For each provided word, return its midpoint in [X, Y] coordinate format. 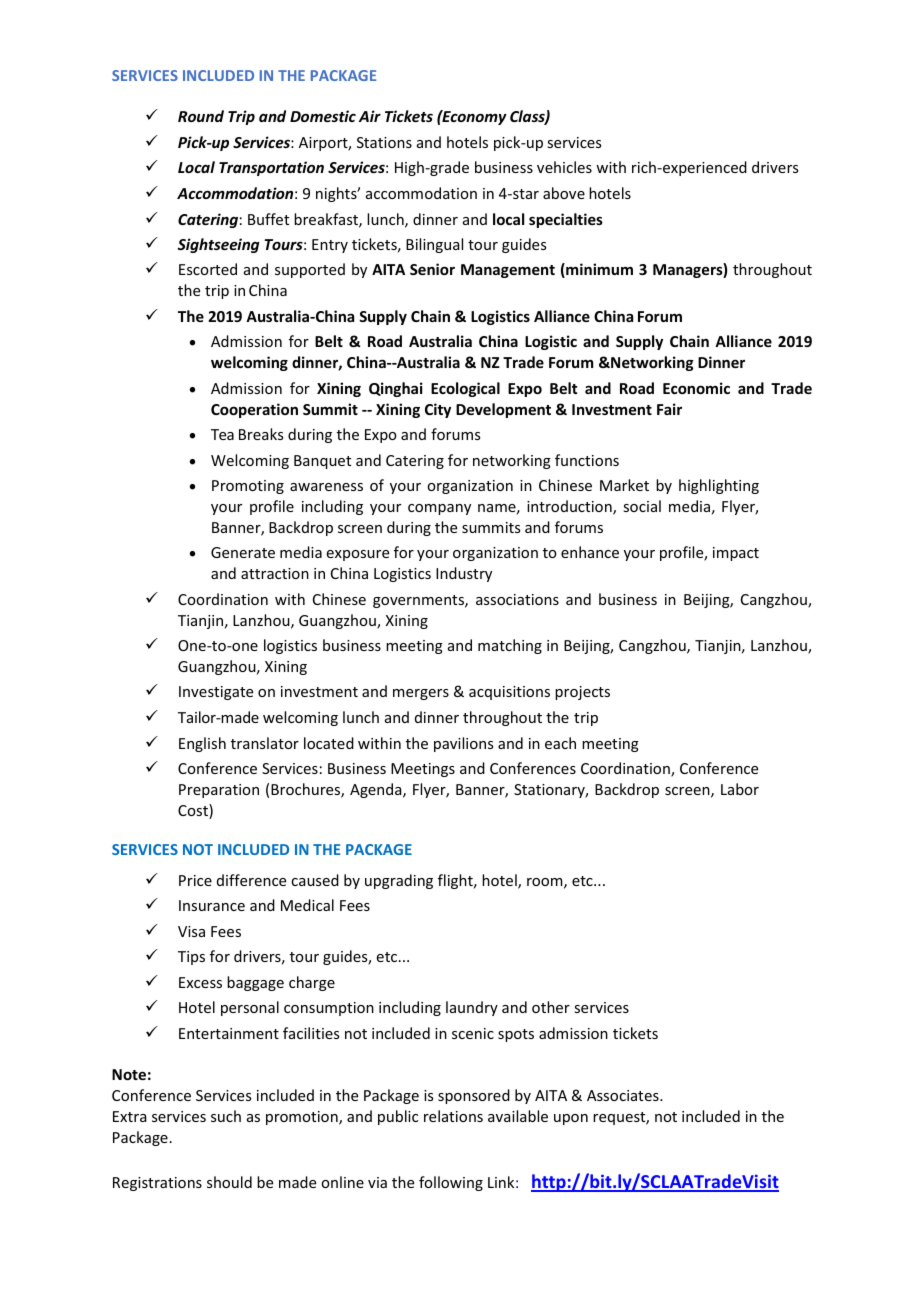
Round [201, 116]
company [439, 509]
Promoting [248, 487]
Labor [740, 789]
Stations [384, 142]
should [229, 1182]
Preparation [219, 791]
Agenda [377, 790]
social [642, 506]
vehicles [564, 167]
